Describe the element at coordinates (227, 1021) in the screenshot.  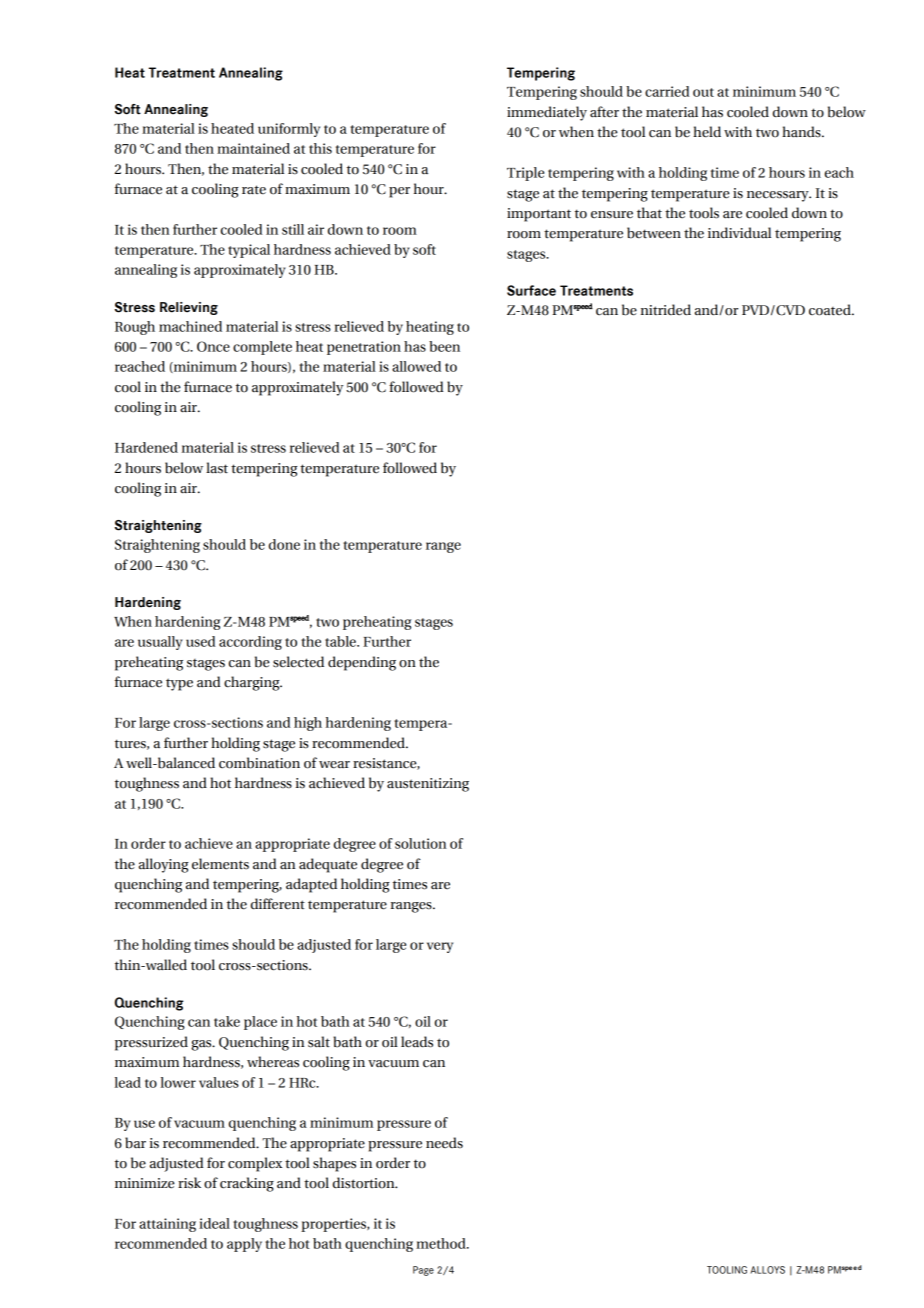
I see `take` at that location.
